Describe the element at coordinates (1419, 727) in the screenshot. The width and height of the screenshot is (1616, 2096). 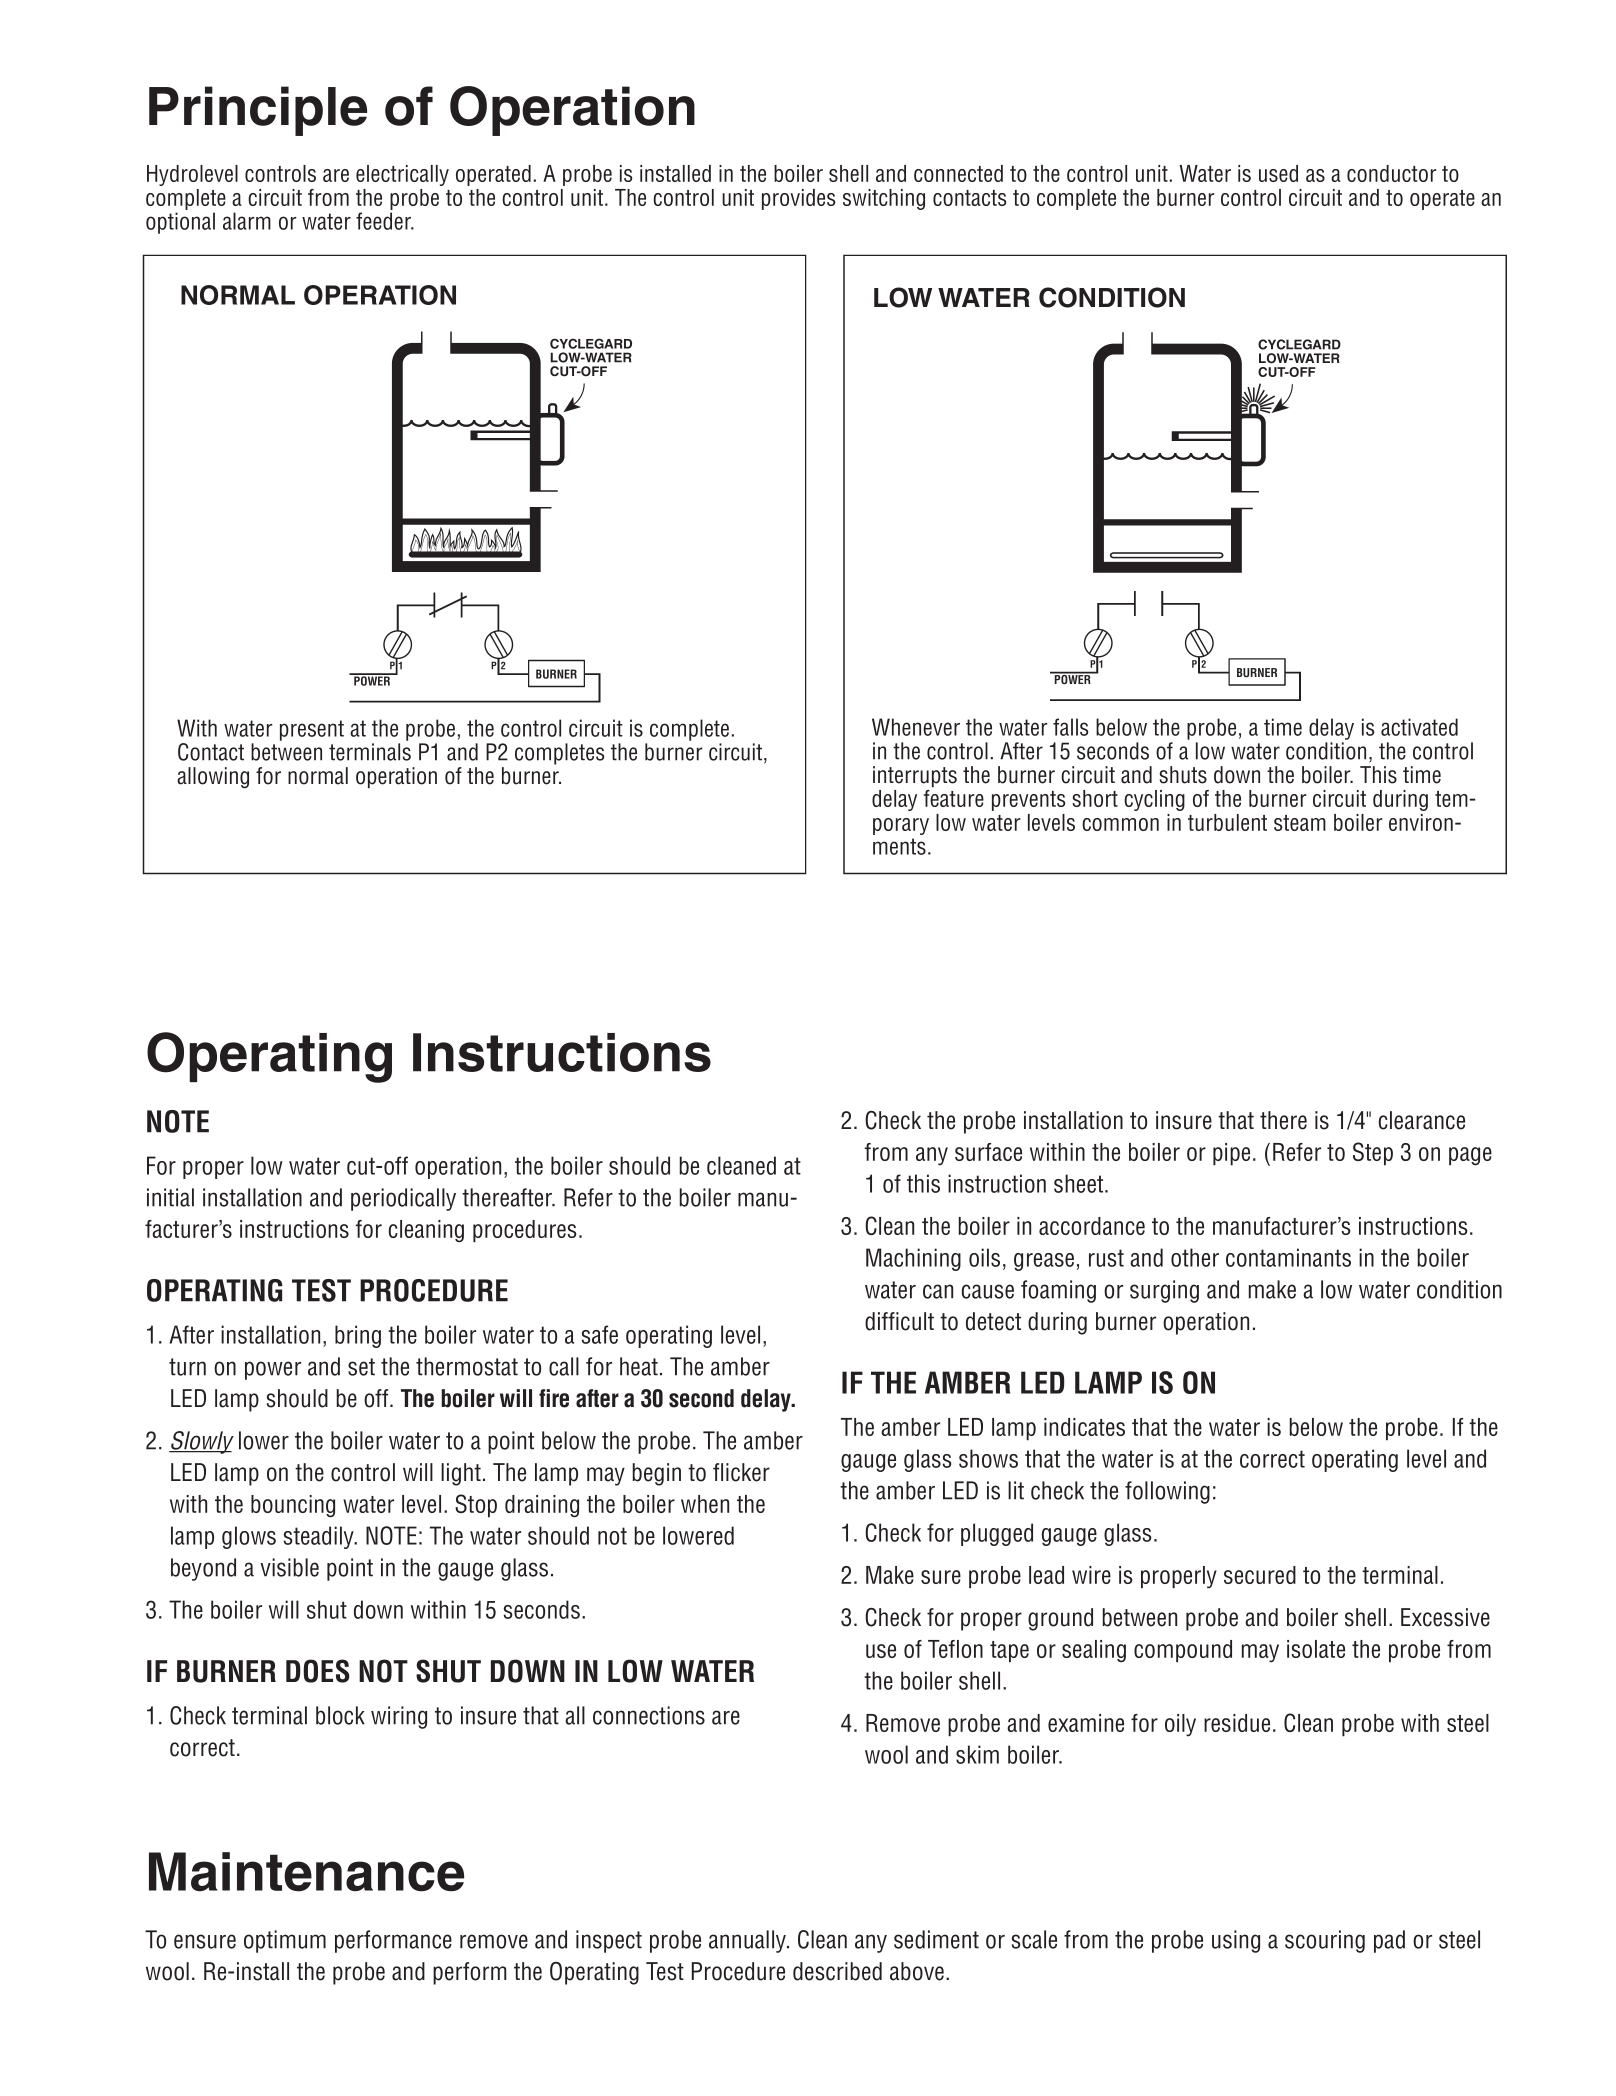
I see `activated` at that location.
